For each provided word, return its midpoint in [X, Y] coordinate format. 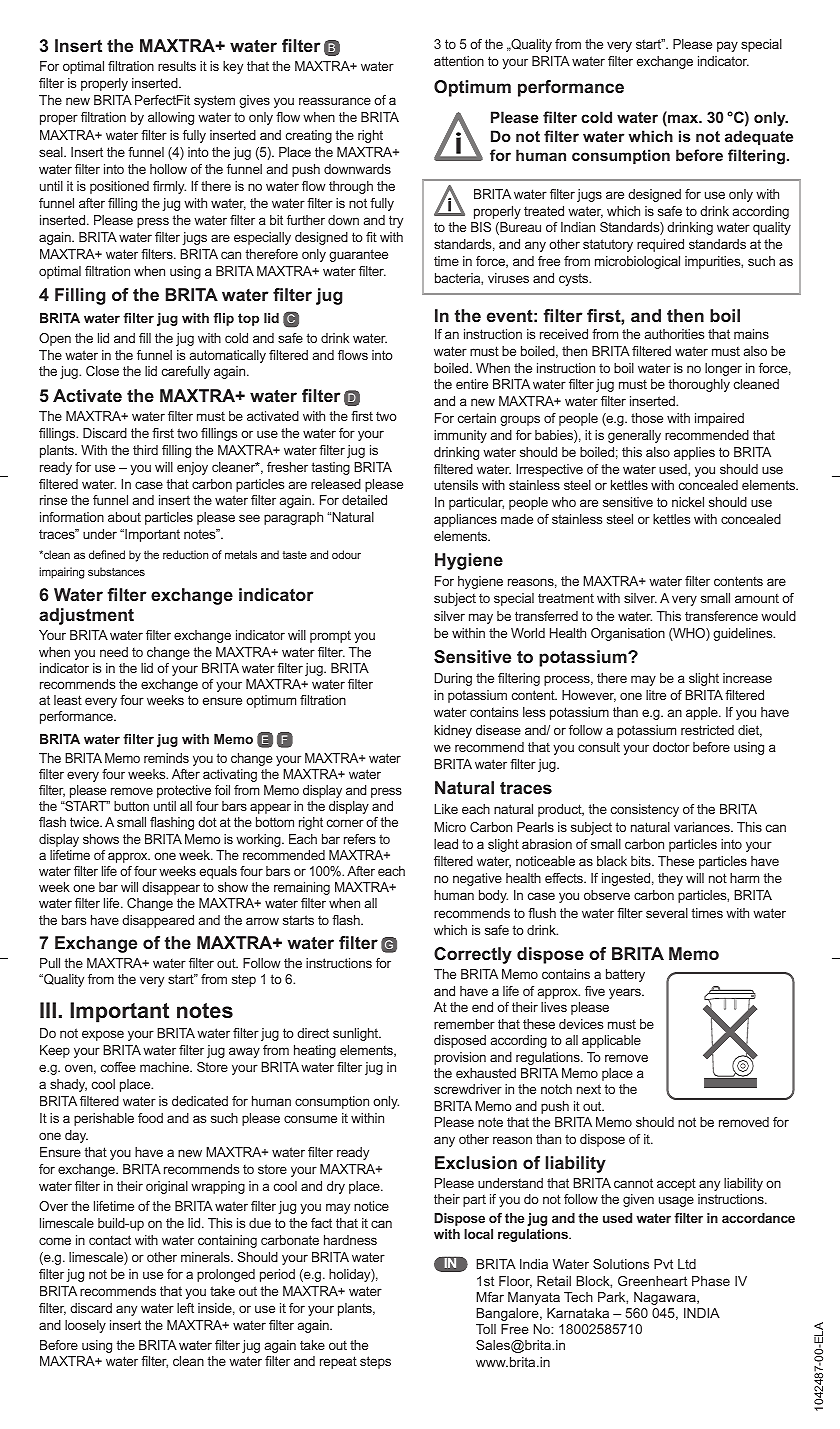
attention [459, 61]
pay [727, 46]
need [114, 652]
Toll [486, 1329]
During [453, 679]
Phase [711, 1281]
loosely [85, 1326]
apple [703, 713]
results [177, 66]
